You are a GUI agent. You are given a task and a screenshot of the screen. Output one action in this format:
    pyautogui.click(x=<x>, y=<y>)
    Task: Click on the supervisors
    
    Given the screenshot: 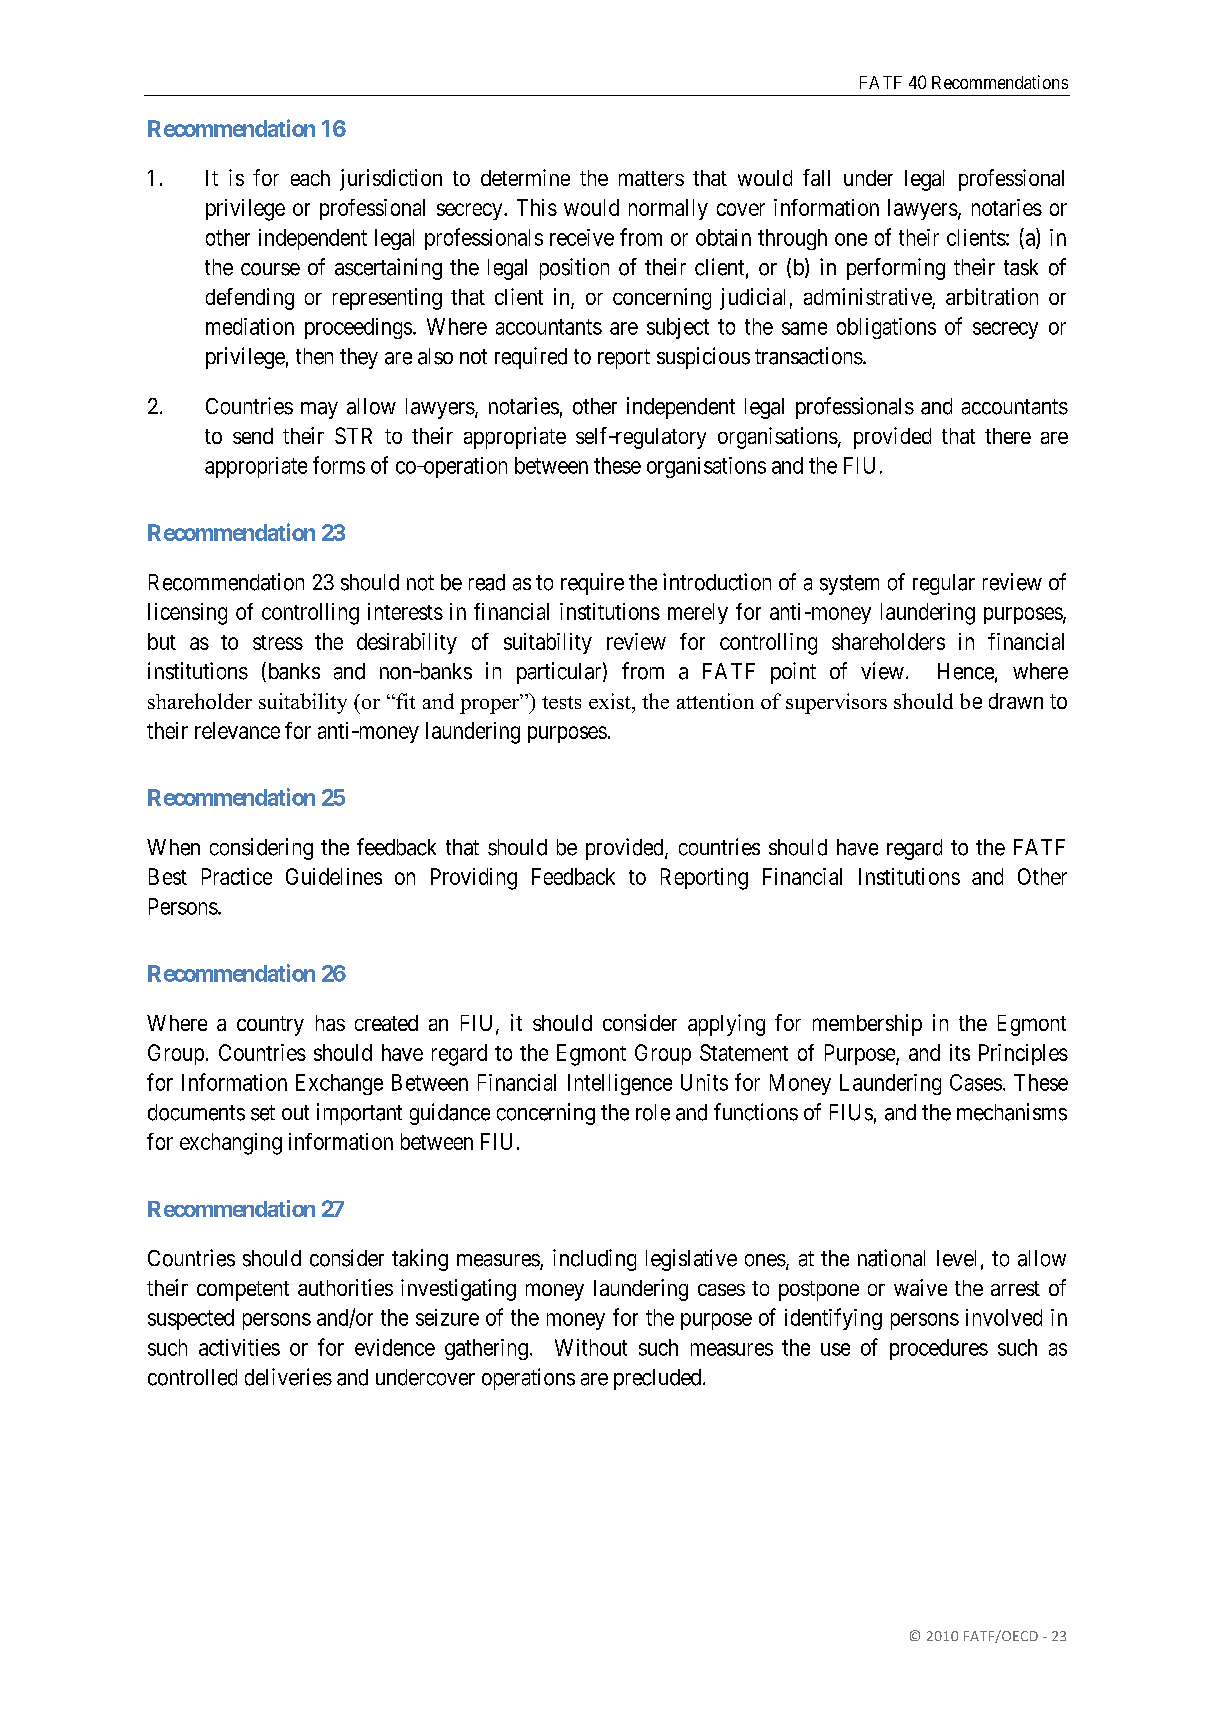 What is the action you would take?
    pyautogui.click(x=836, y=703)
